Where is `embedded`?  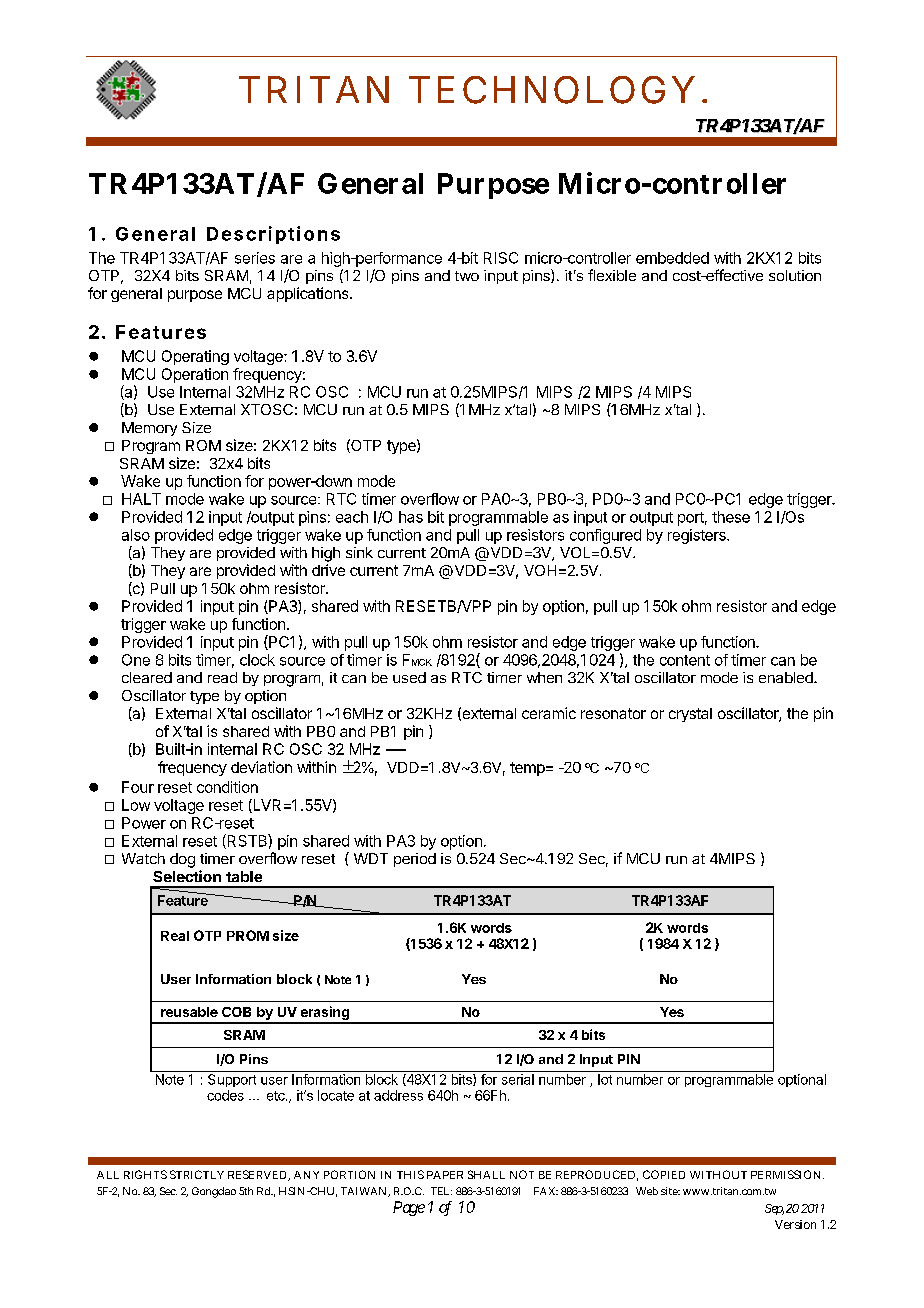 embedded is located at coordinates (672, 258).
